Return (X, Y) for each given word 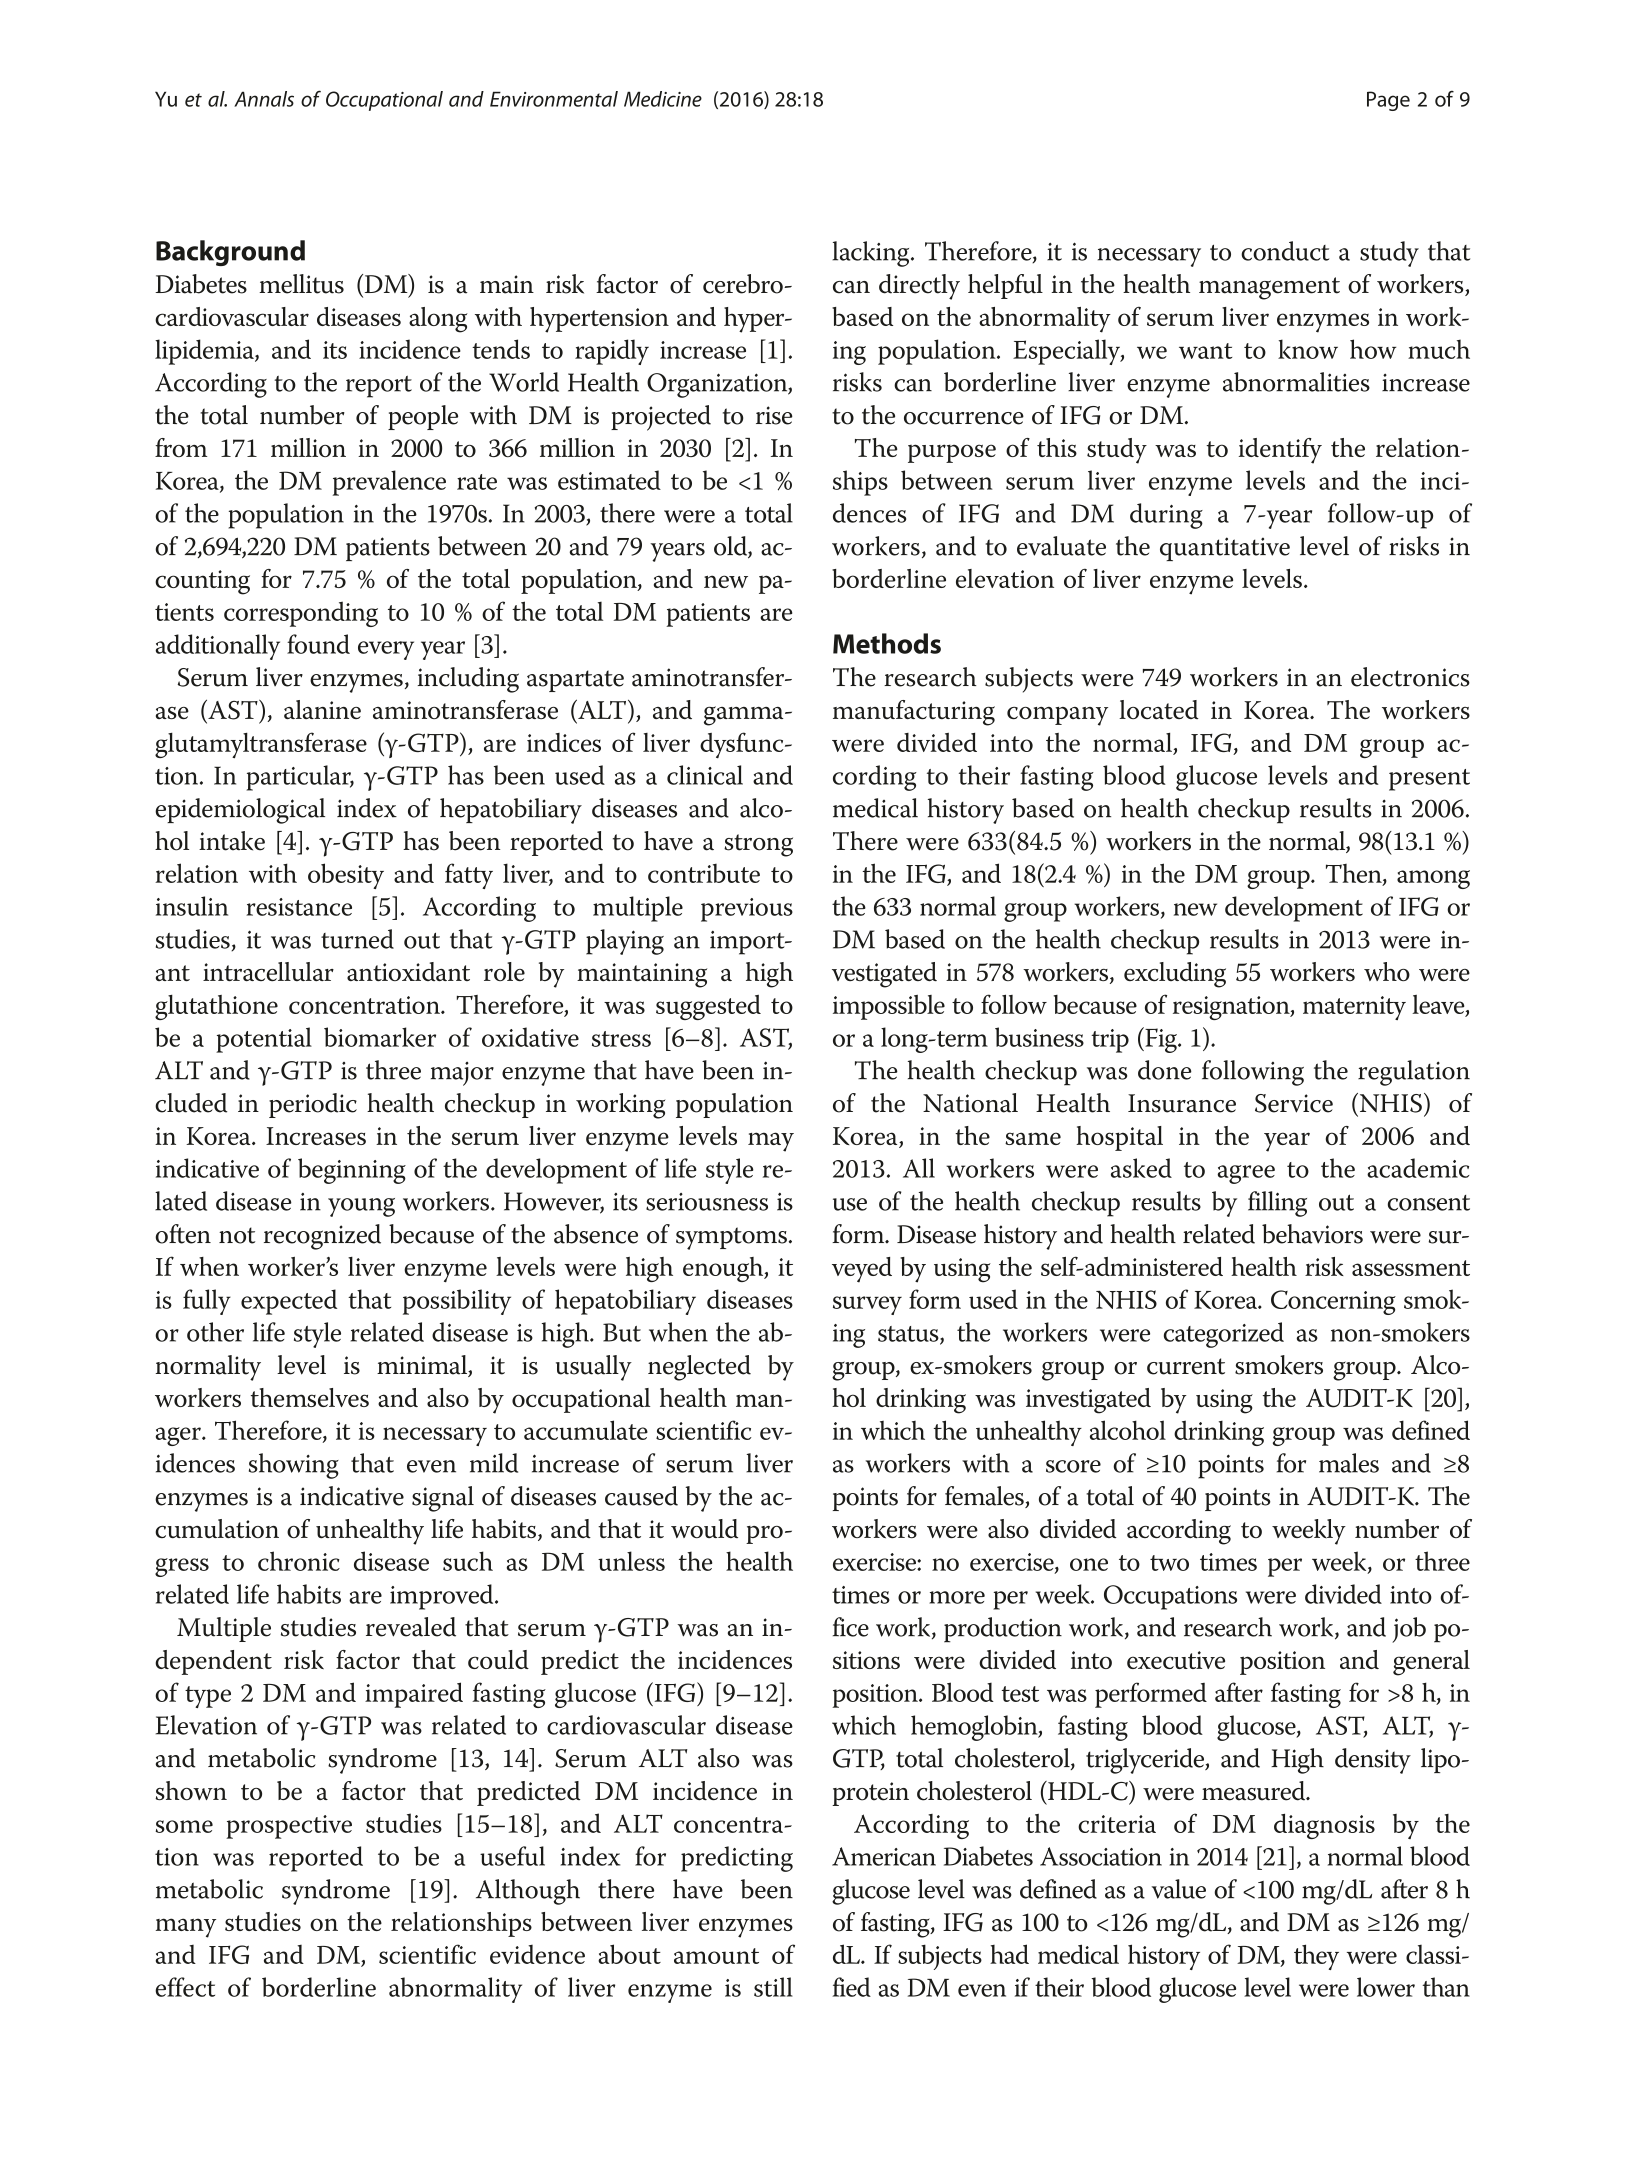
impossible (889, 1007)
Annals (264, 99)
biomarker (380, 1037)
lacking (872, 254)
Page (1388, 101)
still (773, 1987)
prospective (289, 1827)
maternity (1354, 1008)
